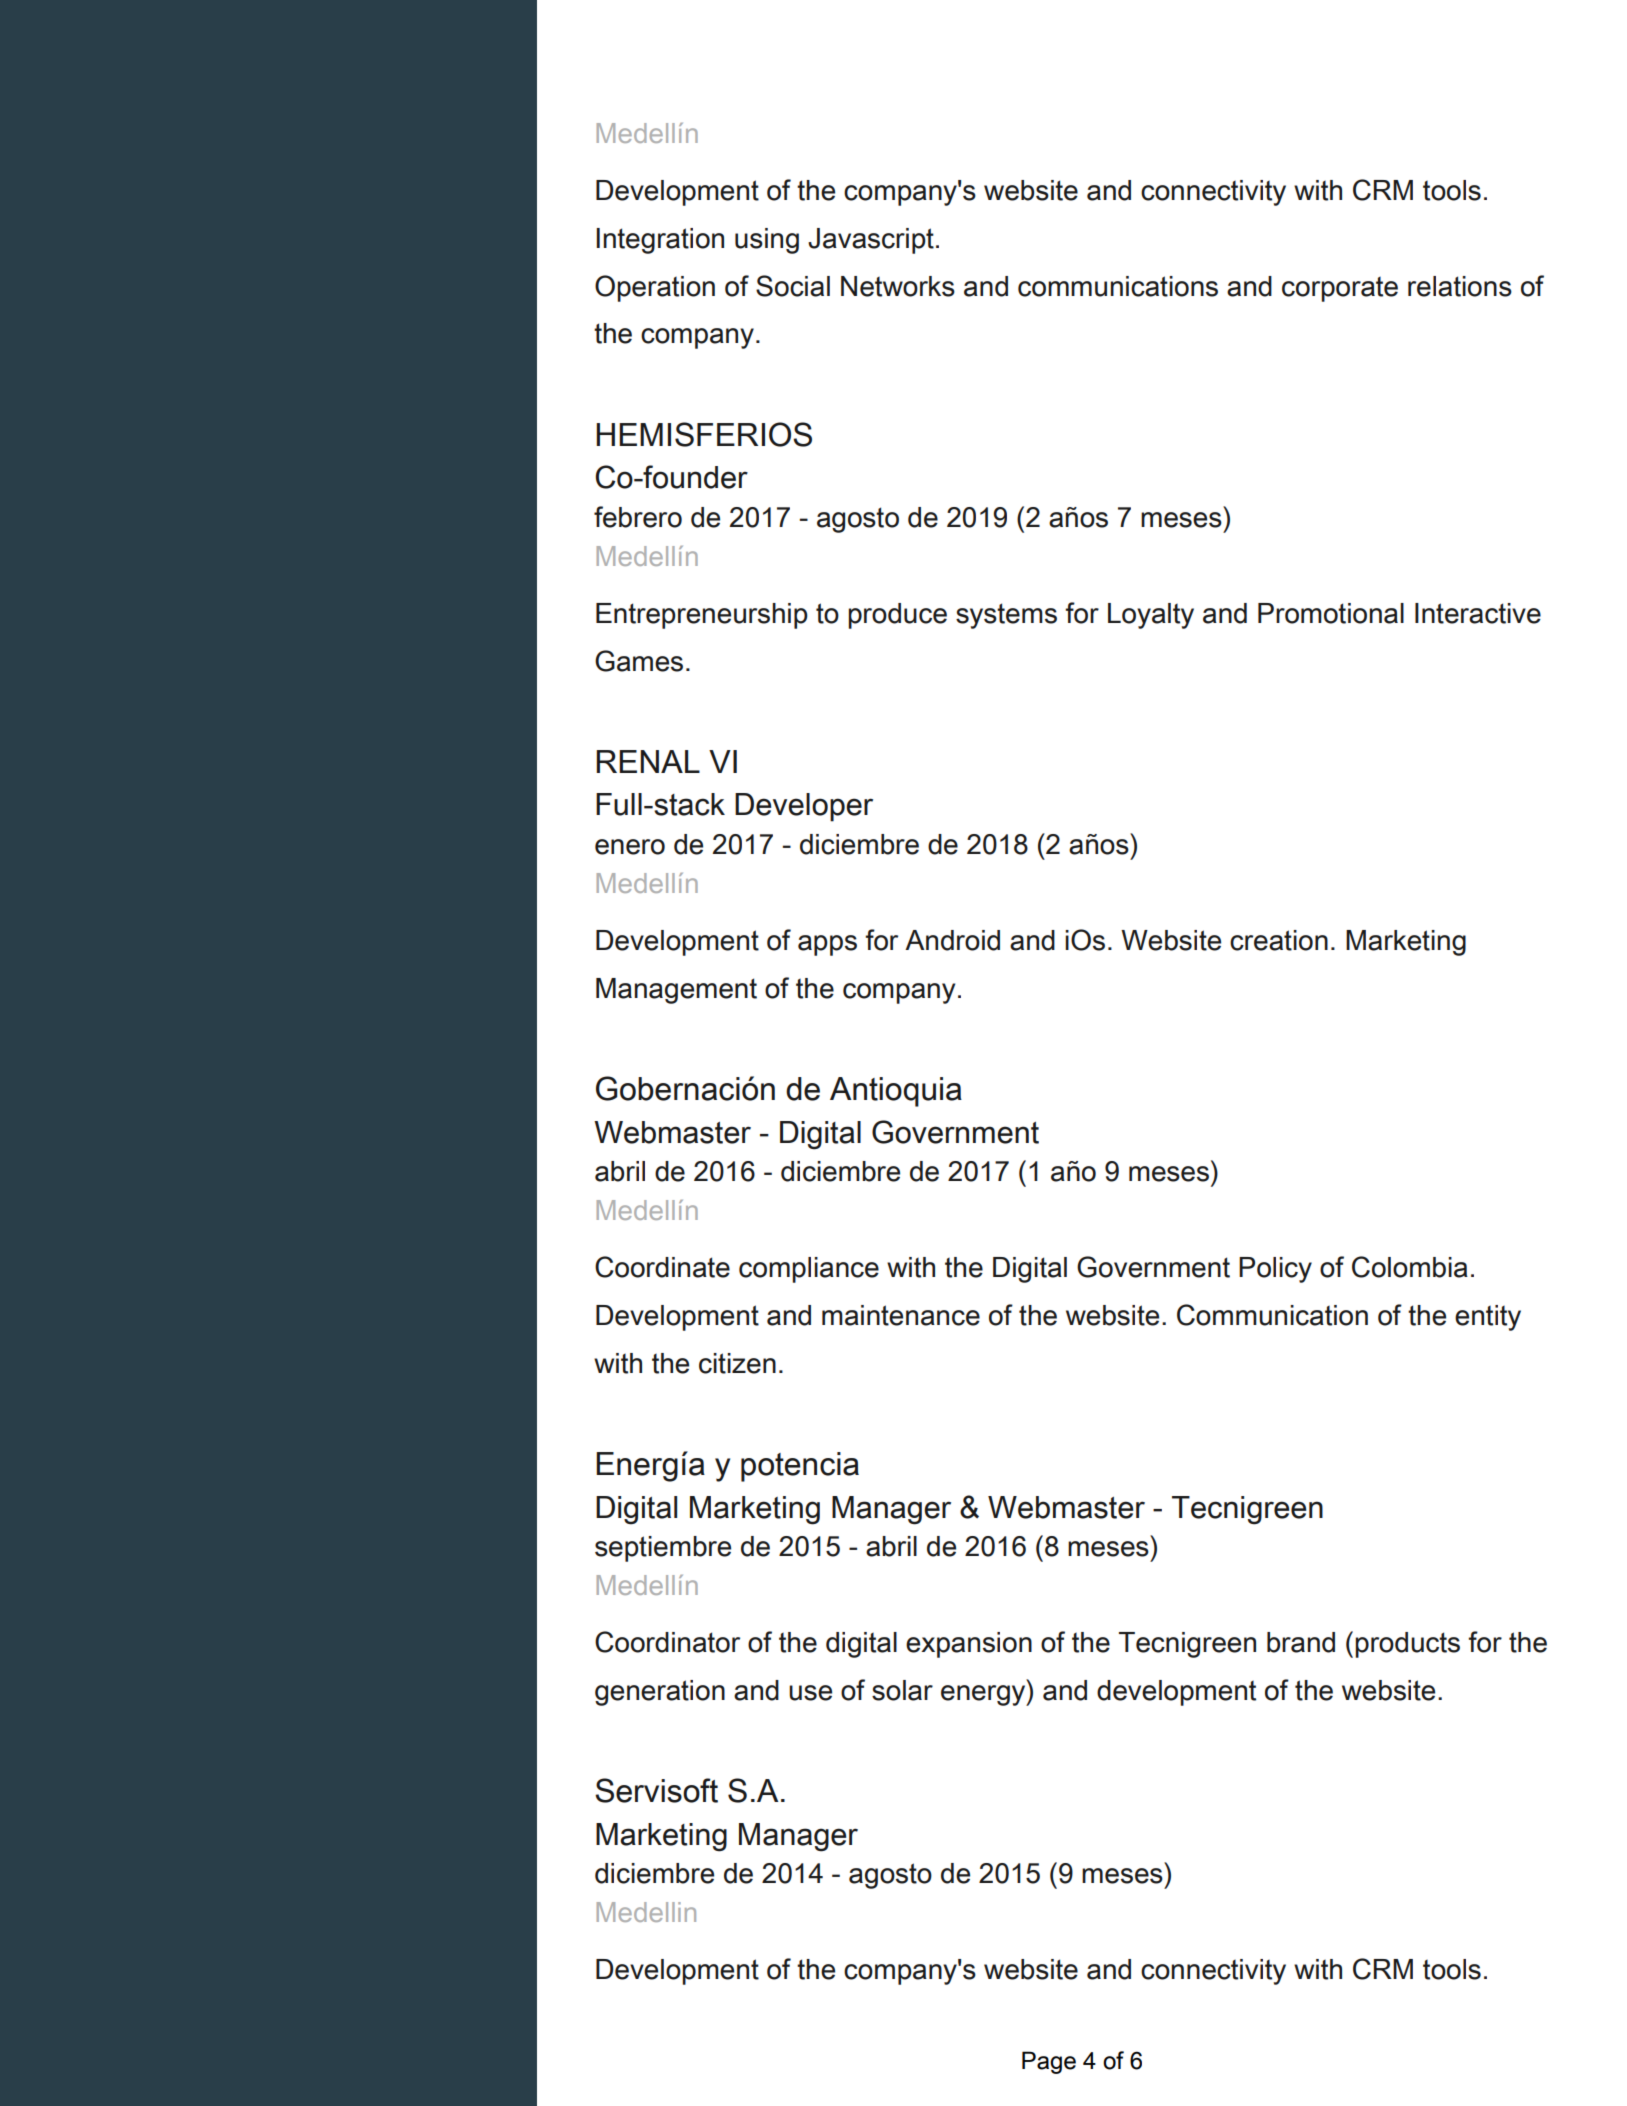 This page has height=2106, width=1627. Describe the element at coordinates (1410, 1267) in the page. I see `Colombia` at that location.
